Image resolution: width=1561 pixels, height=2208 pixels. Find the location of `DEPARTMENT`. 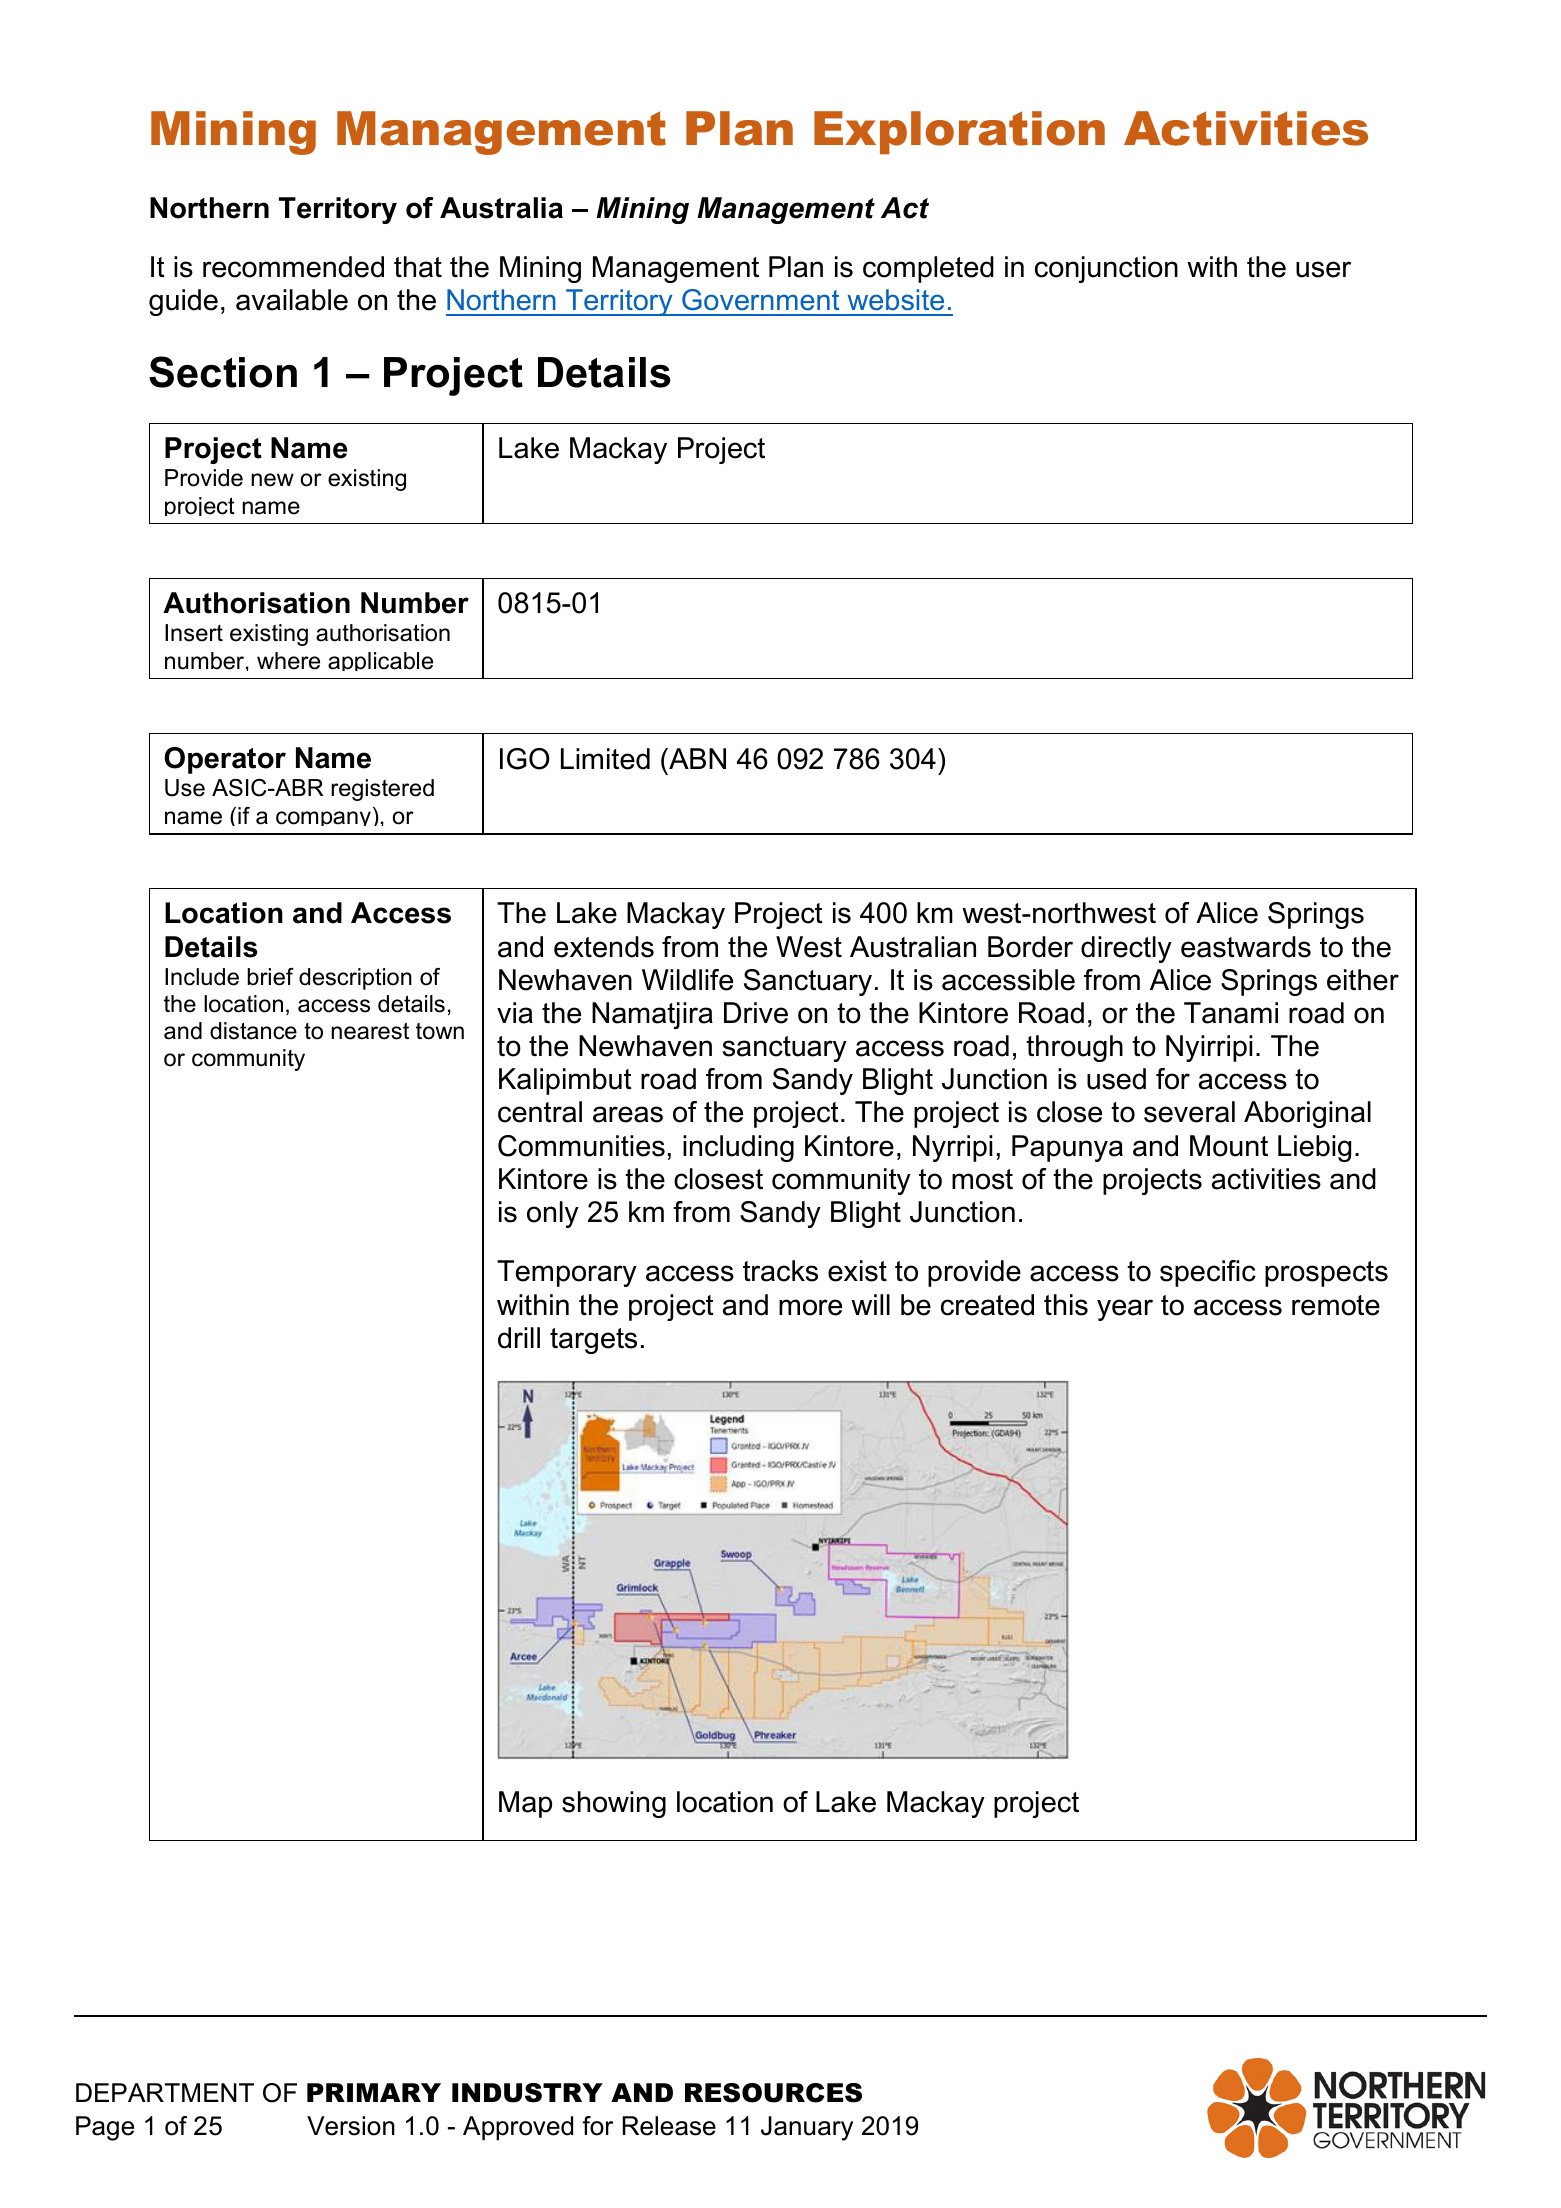

DEPARTMENT is located at coordinates (165, 2092).
